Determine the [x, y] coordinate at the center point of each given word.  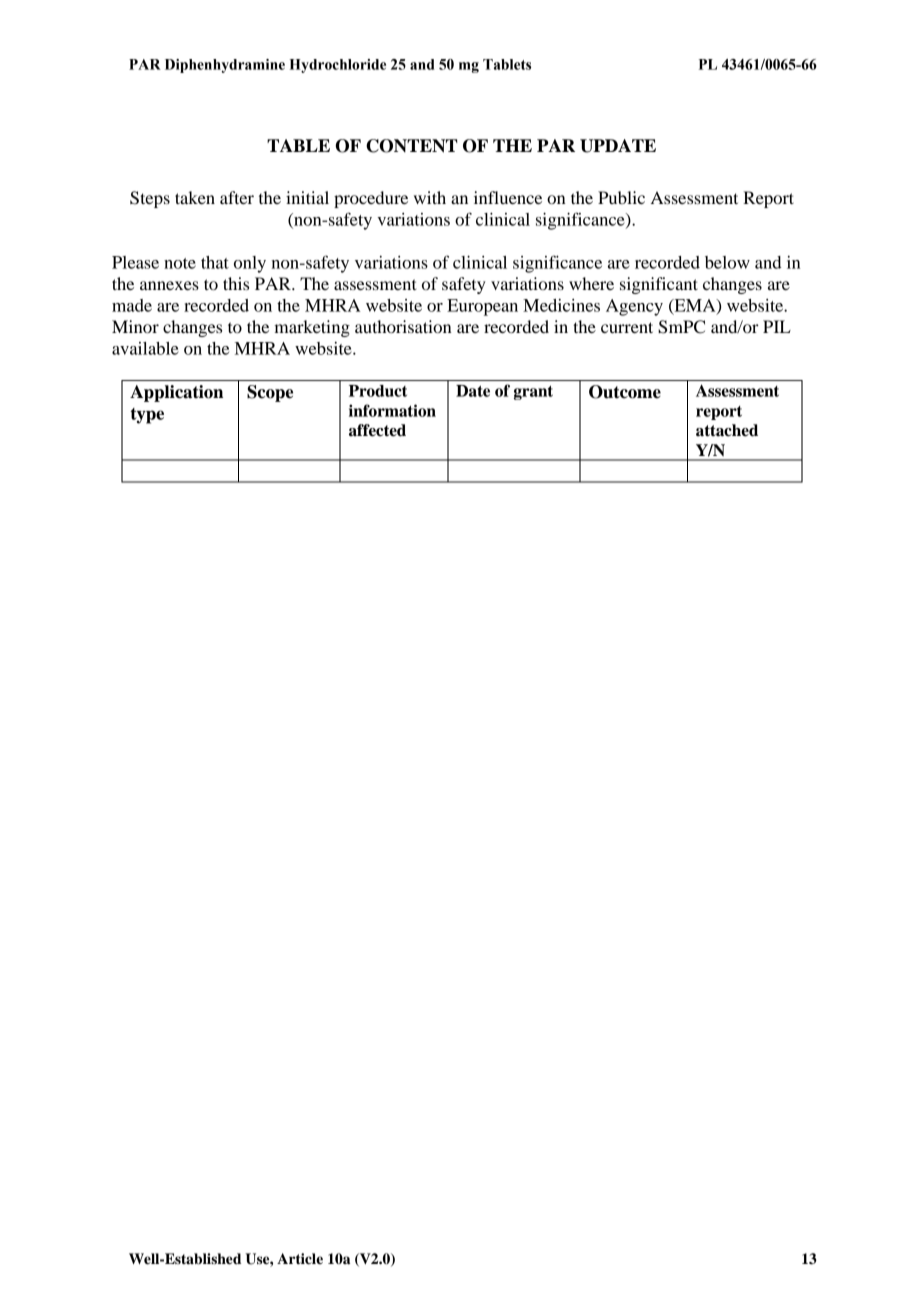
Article [300, 1259]
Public [621, 197]
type [147, 416]
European [482, 307]
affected [377, 430]
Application [176, 393]
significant [659, 285]
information [392, 410]
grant [533, 393]
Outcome [625, 392]
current [627, 327]
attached [727, 430]
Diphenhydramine [225, 66]
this [236, 283]
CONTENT [412, 146]
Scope [270, 393]
